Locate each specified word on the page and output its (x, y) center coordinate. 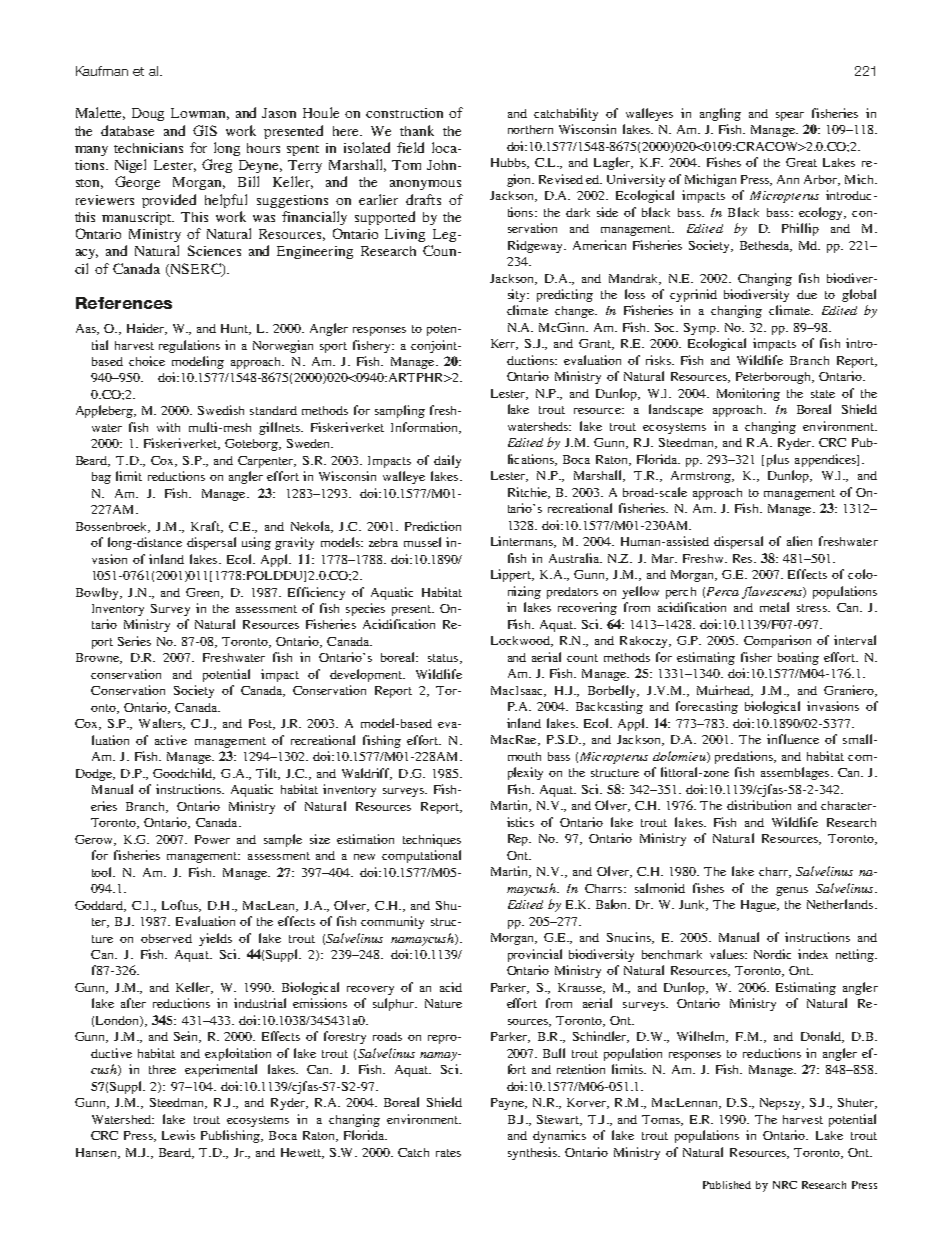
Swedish (221, 410)
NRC (785, 1185)
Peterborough (774, 378)
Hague (760, 906)
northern (530, 129)
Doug (148, 114)
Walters (161, 724)
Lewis (178, 1135)
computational (421, 856)
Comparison (777, 641)
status (443, 658)
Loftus (181, 906)
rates (448, 1153)
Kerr (504, 344)
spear (790, 116)
